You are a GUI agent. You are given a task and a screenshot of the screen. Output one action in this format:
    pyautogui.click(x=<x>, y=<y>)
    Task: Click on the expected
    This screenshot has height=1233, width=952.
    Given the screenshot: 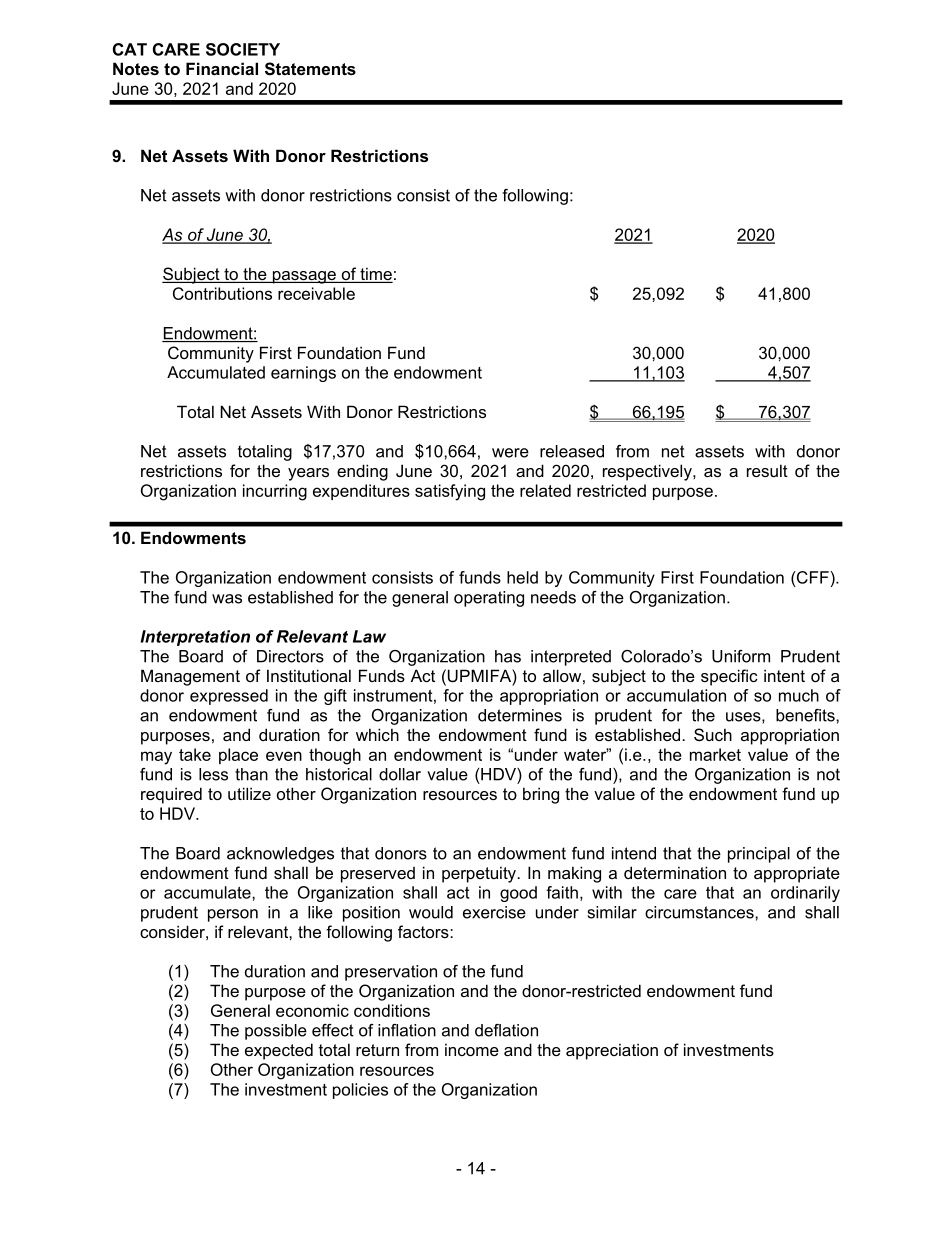 What is the action you would take?
    pyautogui.click(x=279, y=1051)
